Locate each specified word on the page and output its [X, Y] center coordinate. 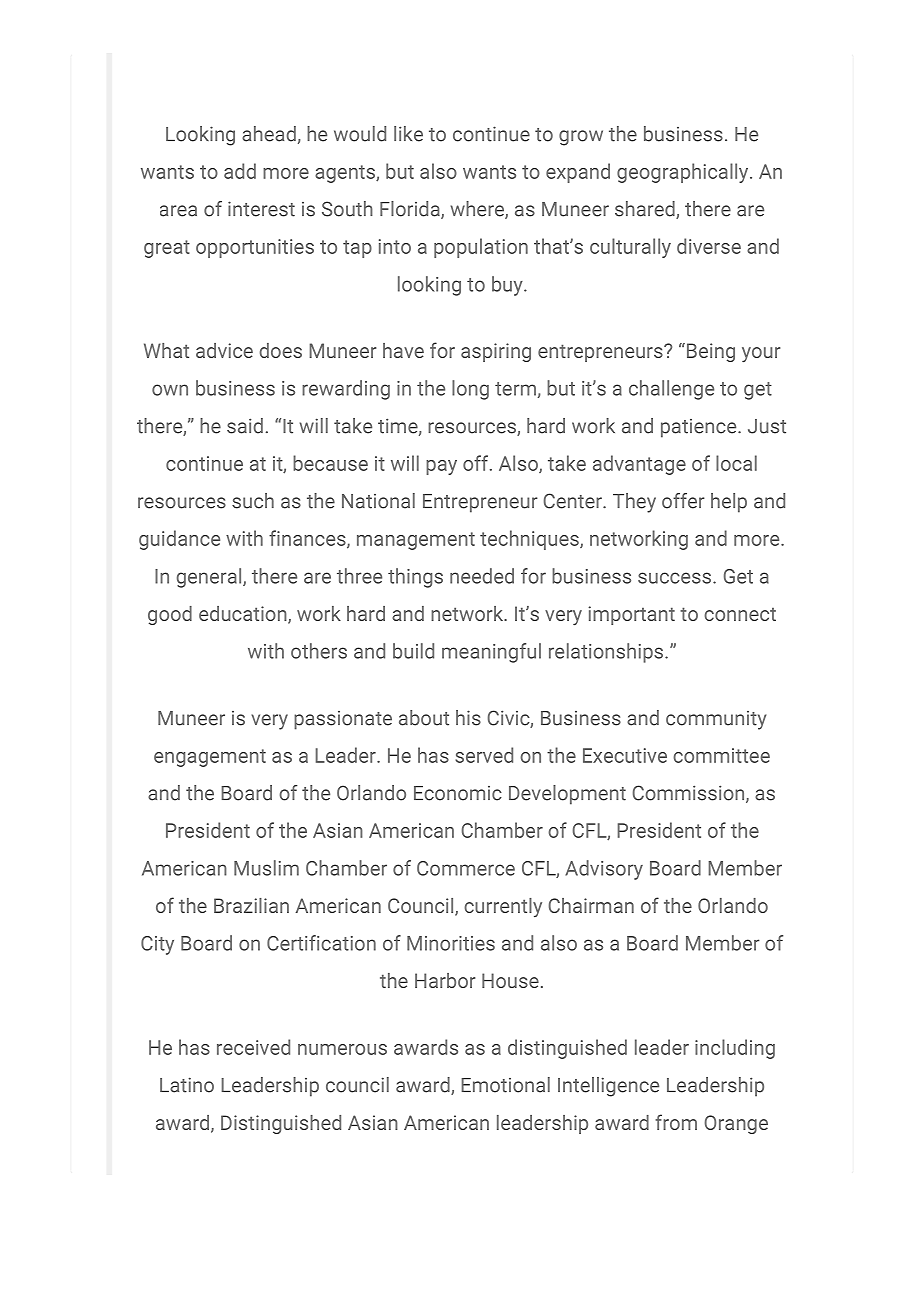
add [240, 171]
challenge [671, 390]
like [408, 134]
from [676, 1122]
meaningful [491, 653]
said [245, 426]
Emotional [505, 1085]
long [470, 390]
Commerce [466, 868]
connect [740, 614]
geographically [684, 173]
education [244, 615]
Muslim [266, 868]
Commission [690, 794]
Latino [187, 1085]
